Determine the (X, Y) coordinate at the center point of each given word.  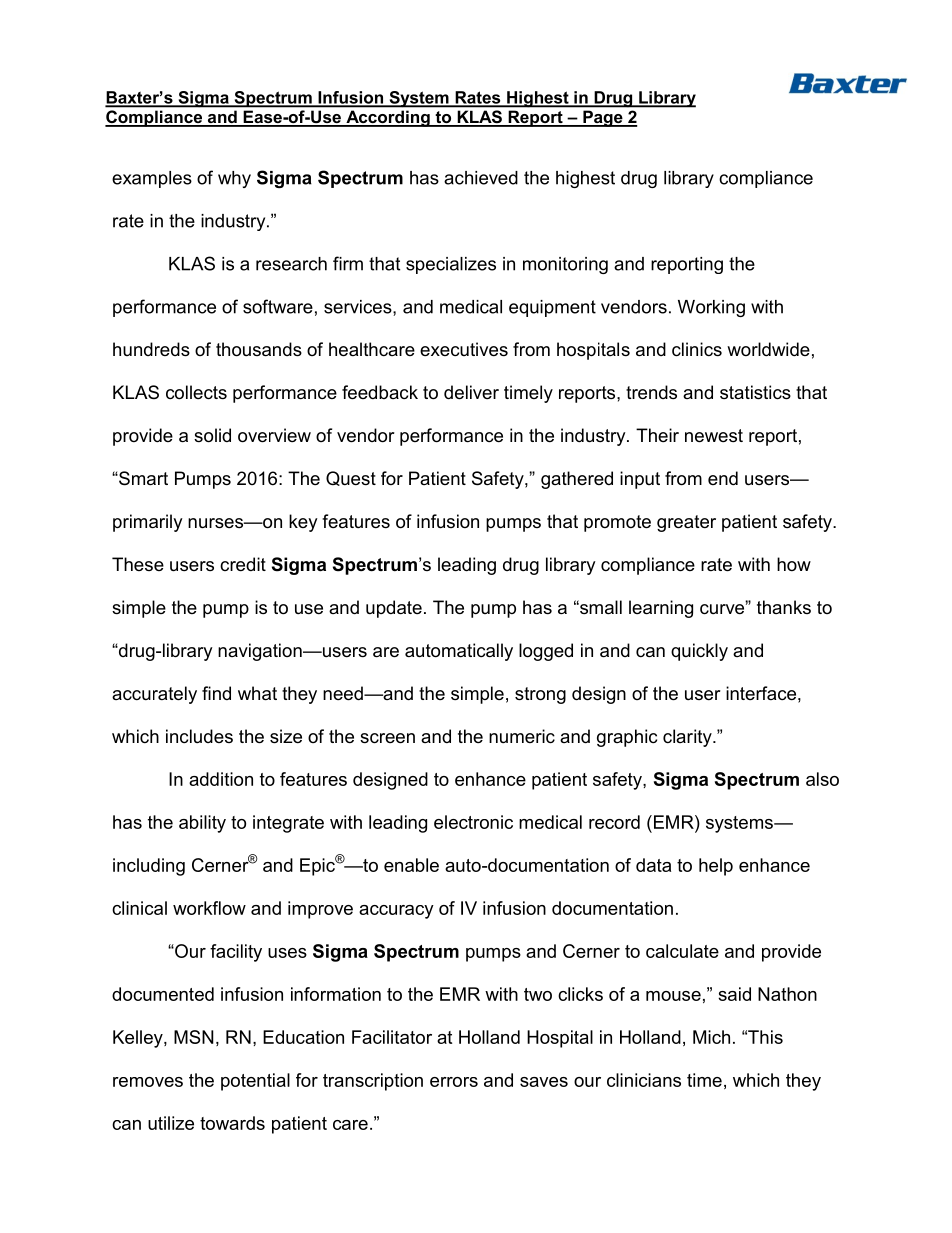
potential (255, 1082)
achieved (481, 178)
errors (454, 1082)
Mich (711, 1037)
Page (603, 119)
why (234, 179)
